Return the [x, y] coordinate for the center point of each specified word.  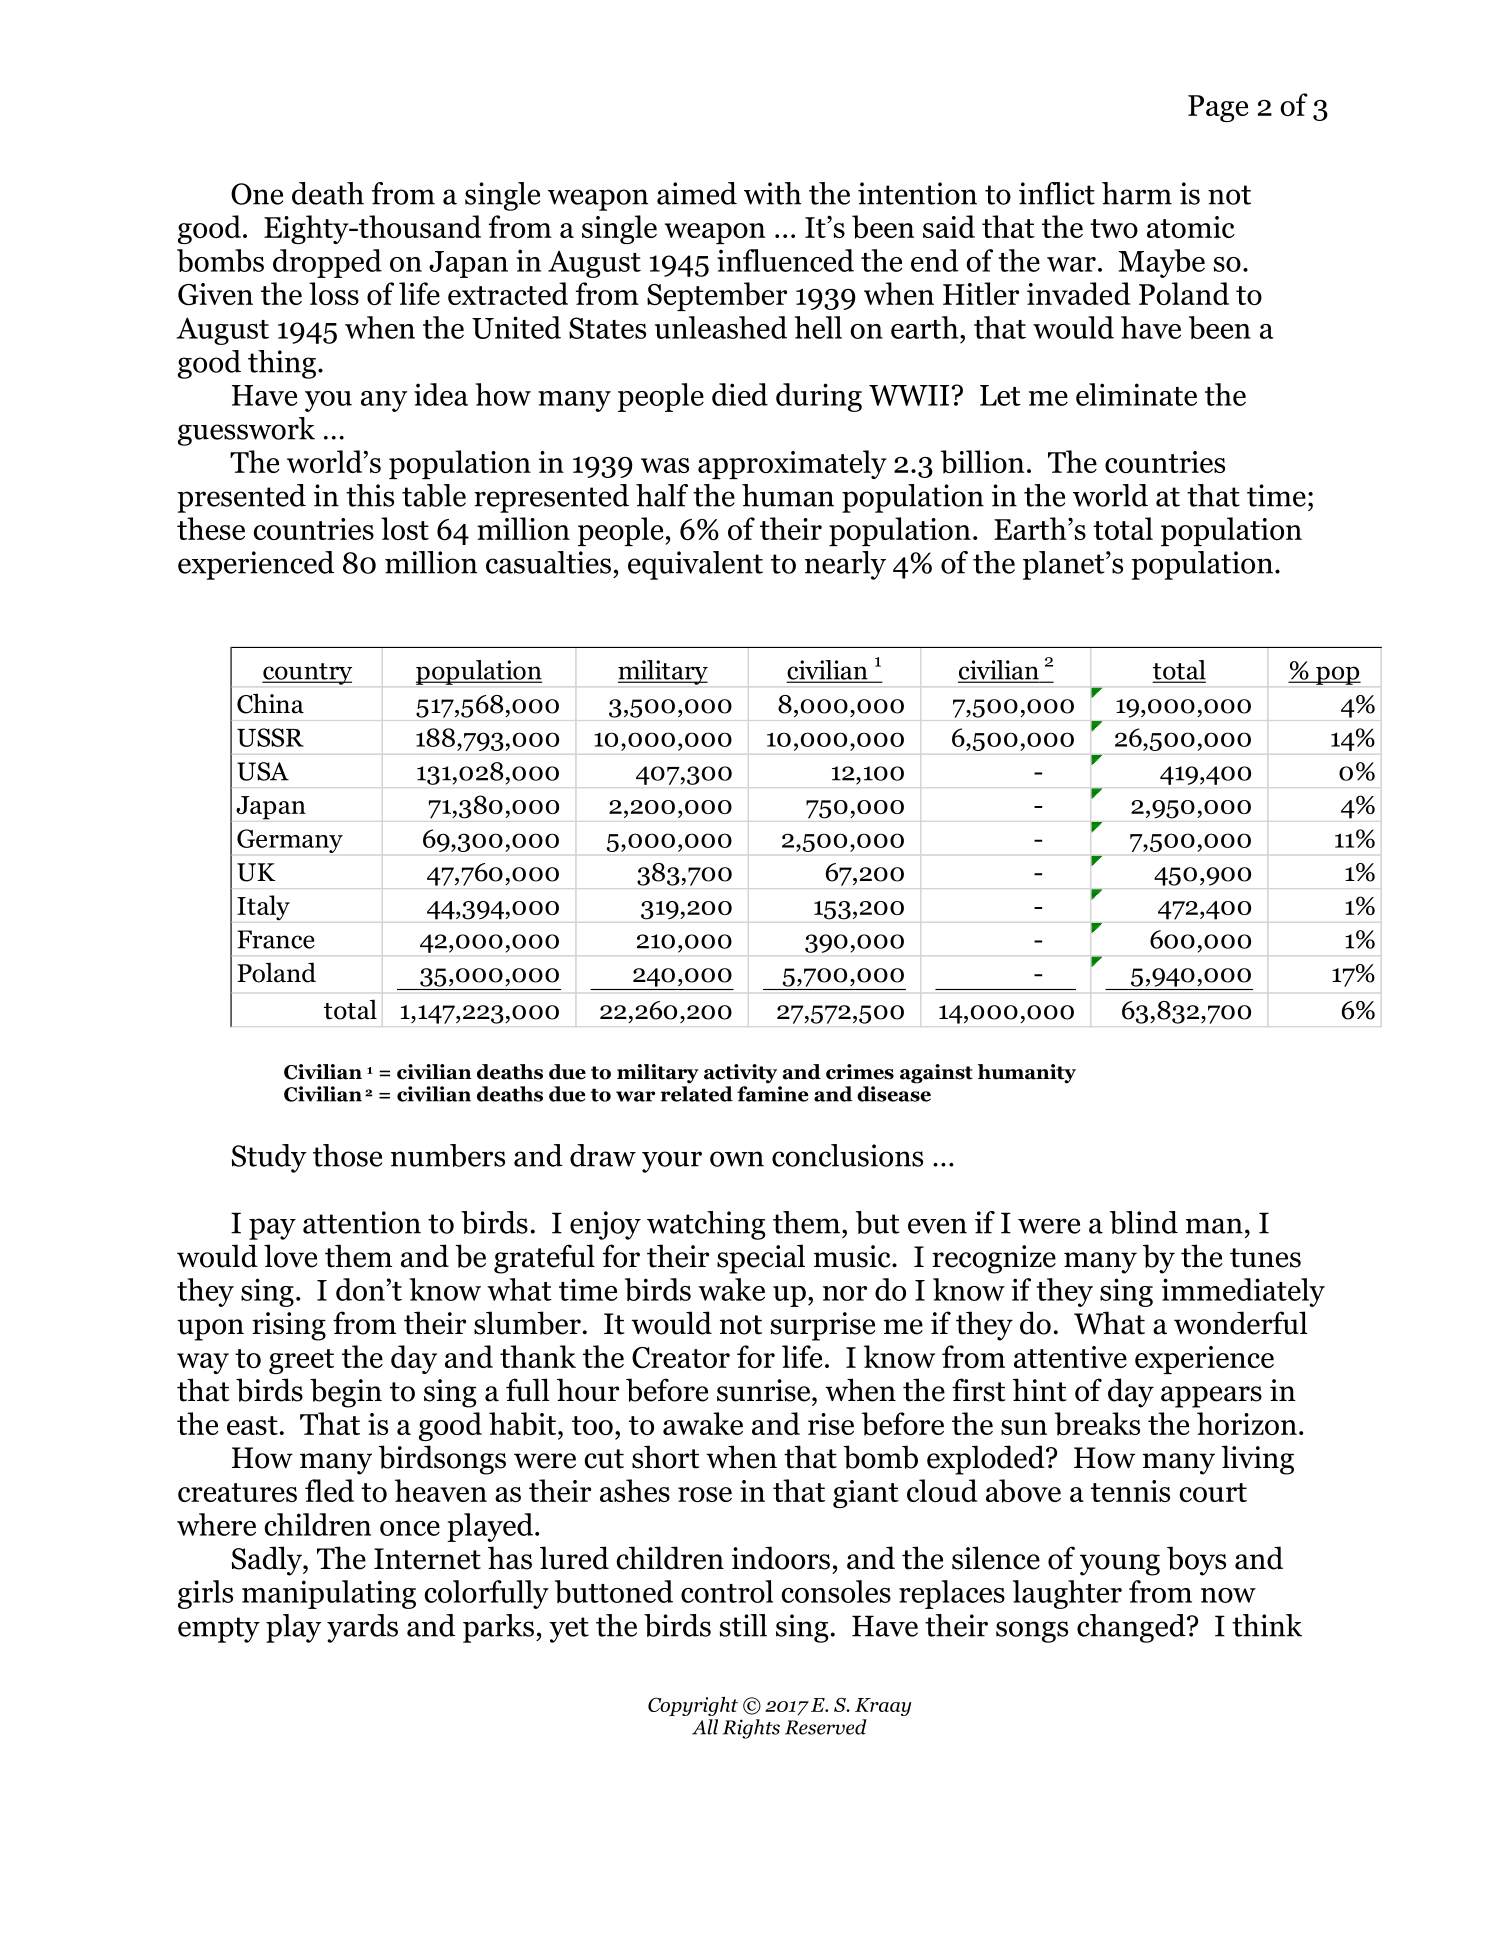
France [276, 939]
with [772, 193]
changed [1132, 1628]
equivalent [695, 565]
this [370, 495]
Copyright [693, 1706]
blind [1144, 1222]
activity [740, 1074]
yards [362, 1628]
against [936, 1074]
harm [1137, 193]
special [761, 1259]
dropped [327, 263]
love [290, 1256]
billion [982, 462]
